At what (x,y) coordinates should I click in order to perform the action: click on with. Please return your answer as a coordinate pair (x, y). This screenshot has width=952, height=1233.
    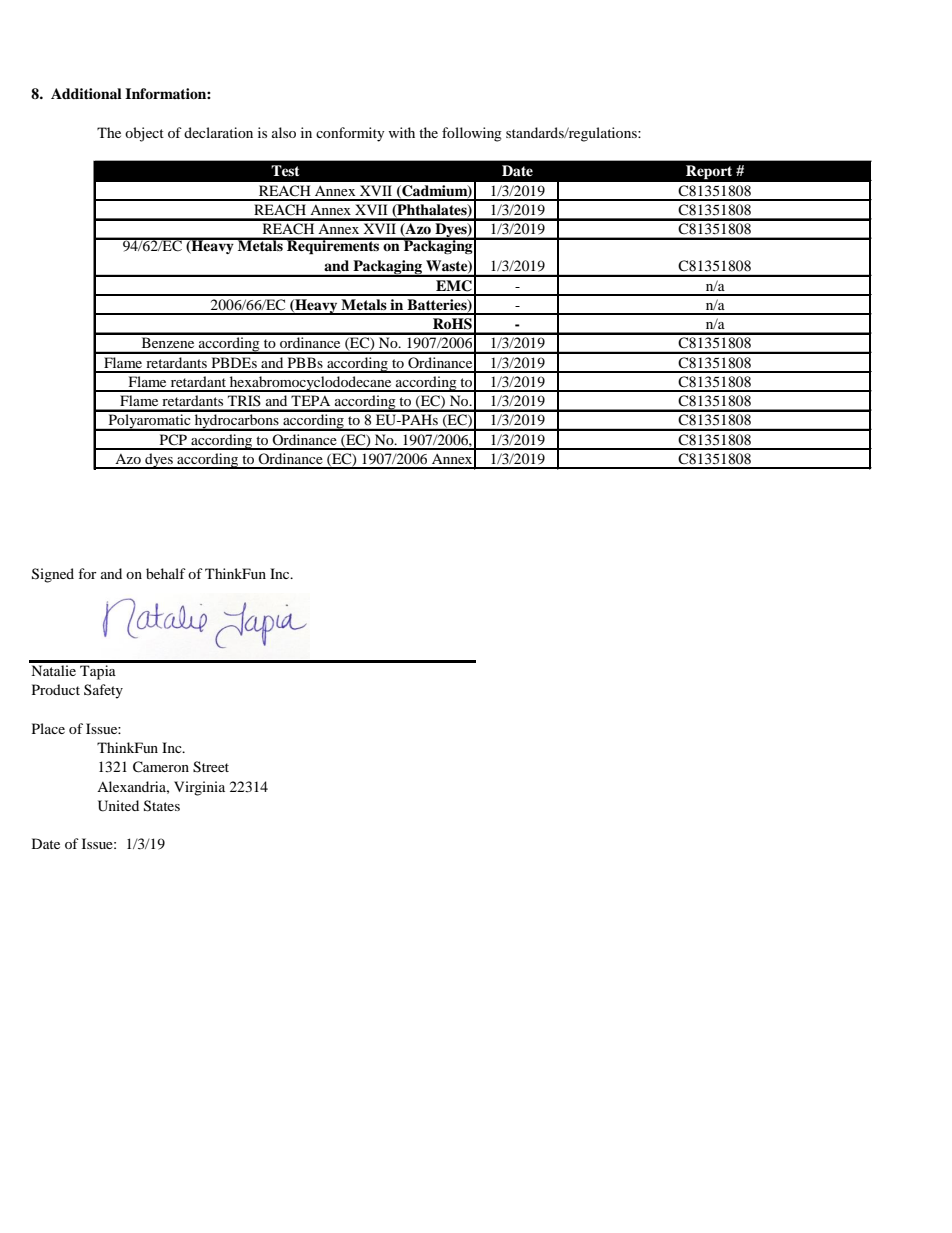
    Looking at the image, I should click on (401, 132).
